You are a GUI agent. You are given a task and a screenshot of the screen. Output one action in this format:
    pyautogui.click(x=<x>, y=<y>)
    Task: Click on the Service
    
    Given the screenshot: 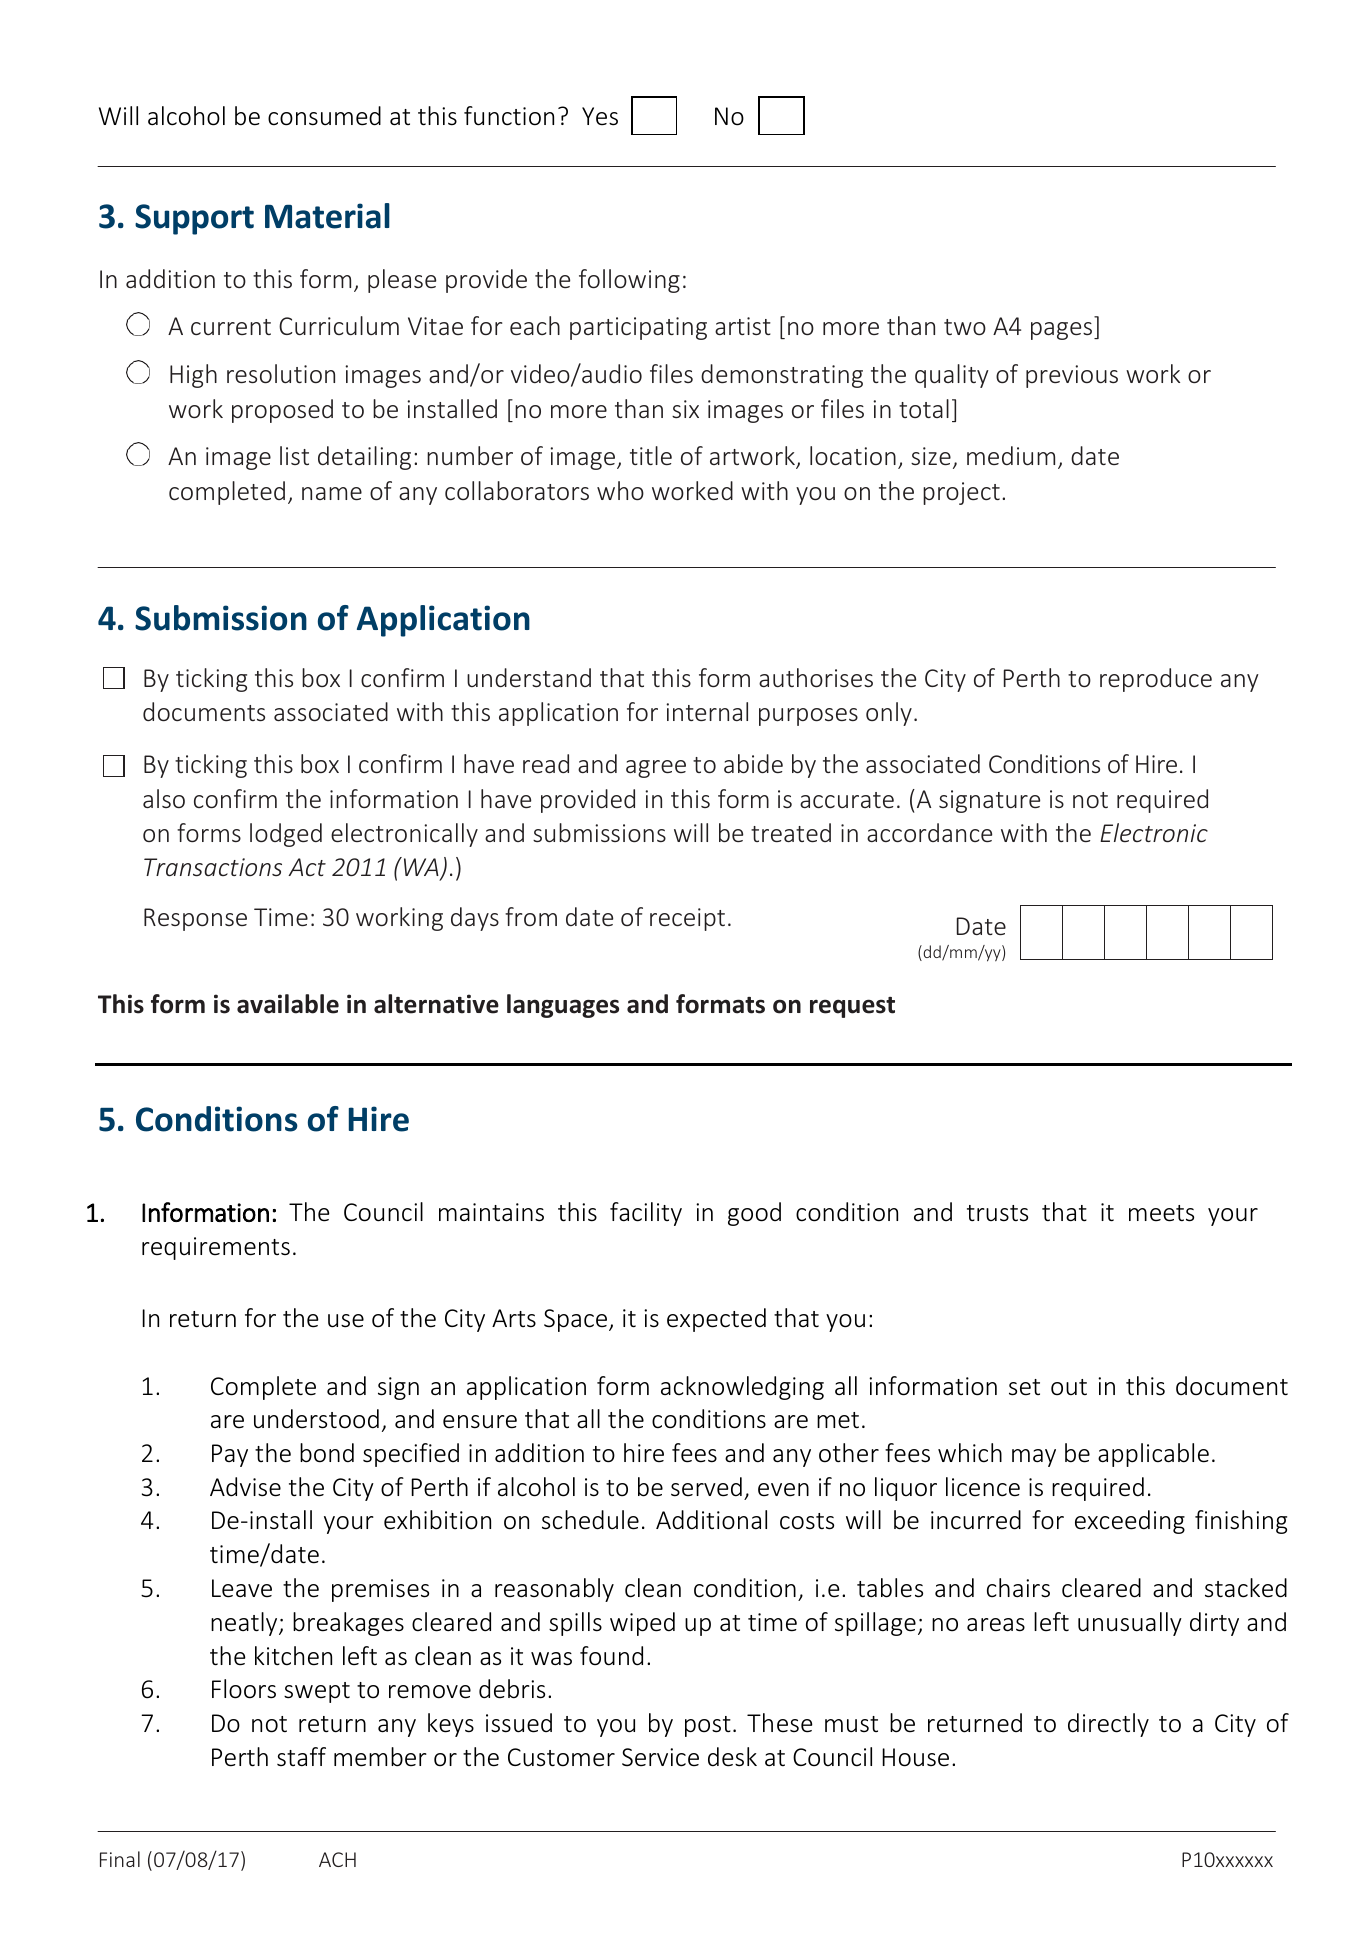 What is the action you would take?
    pyautogui.click(x=660, y=1757)
